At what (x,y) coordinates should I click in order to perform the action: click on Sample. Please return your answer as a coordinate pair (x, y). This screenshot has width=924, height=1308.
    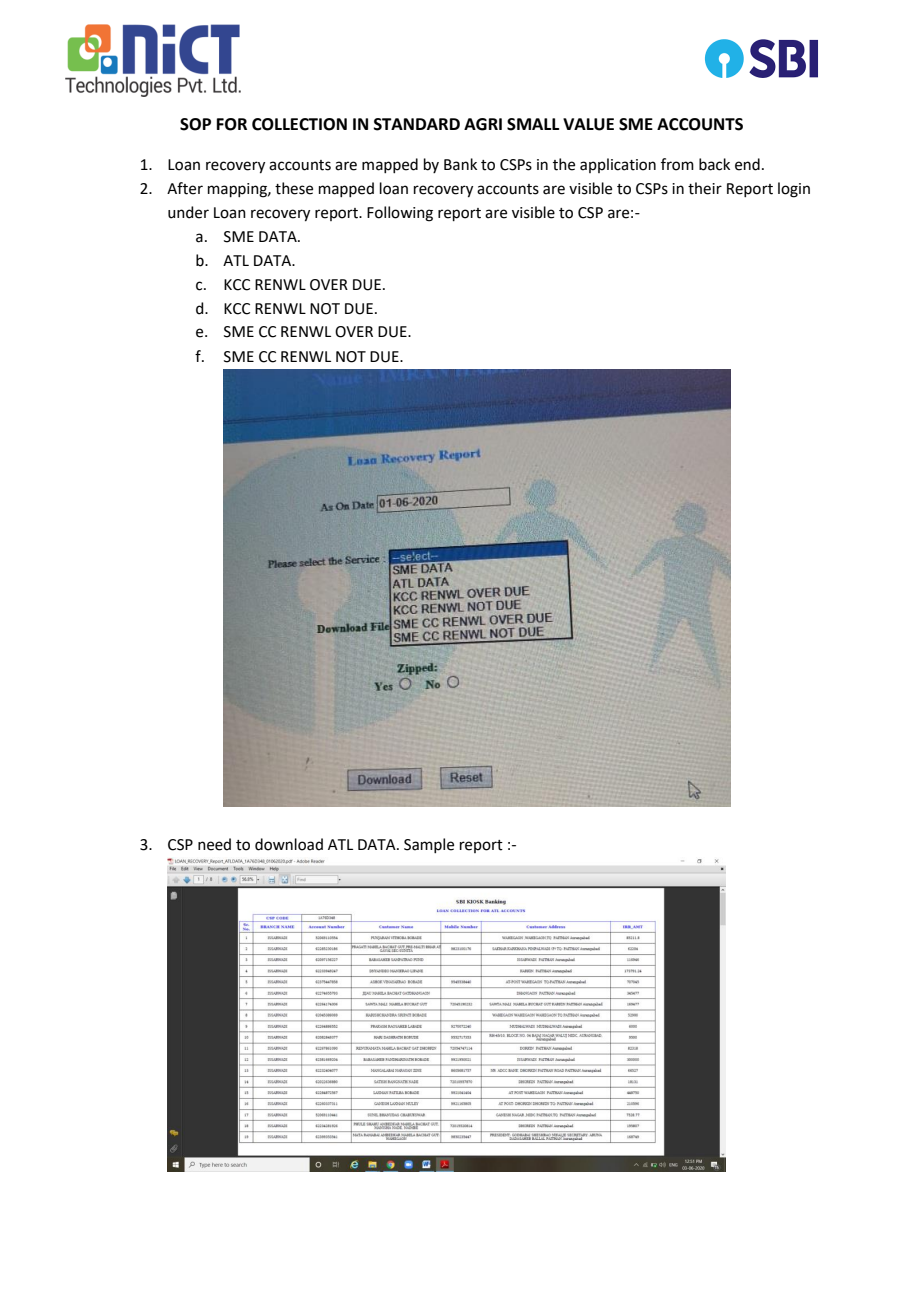
    Looking at the image, I should click on (429, 845).
